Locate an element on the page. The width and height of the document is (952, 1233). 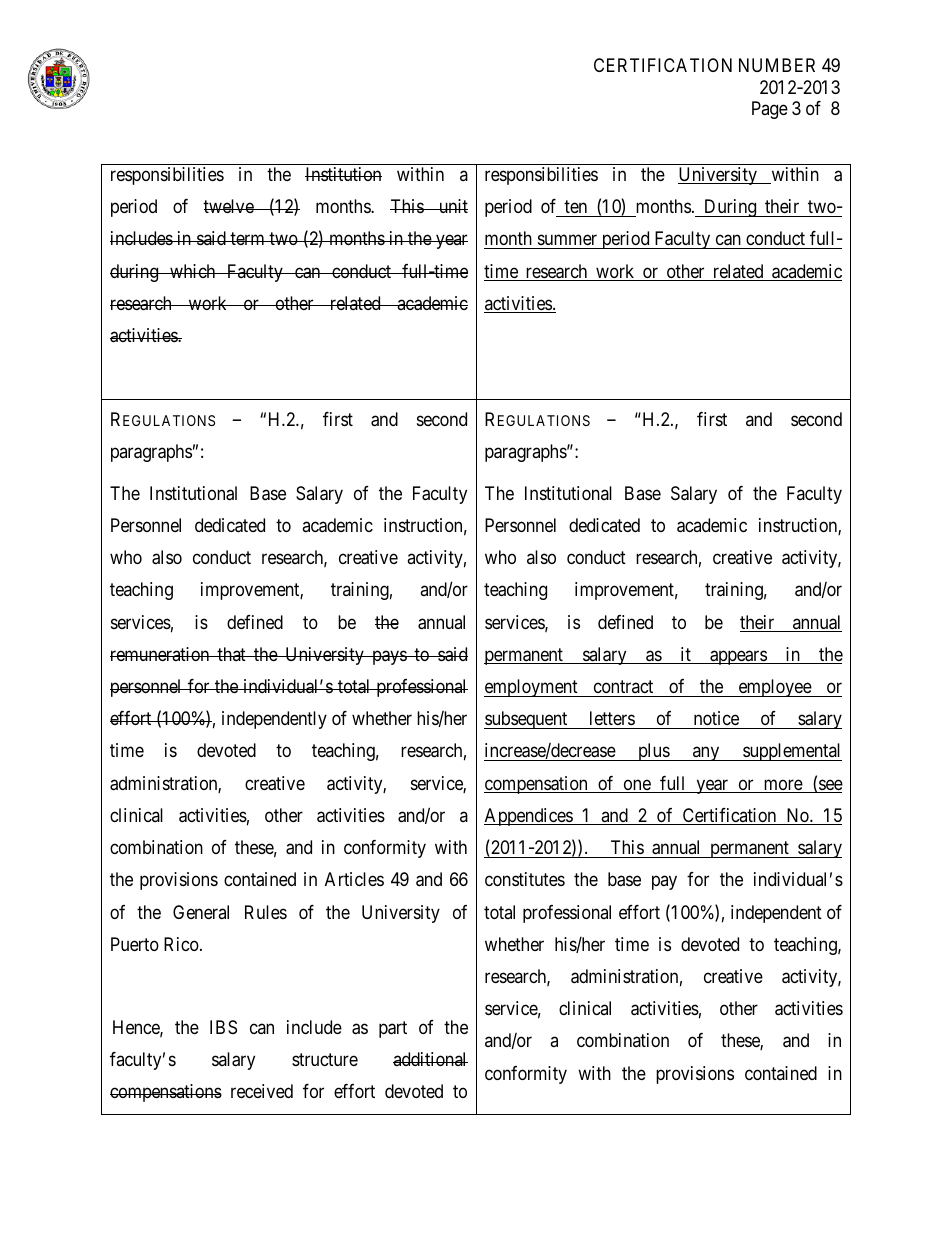
constitutes is located at coordinates (525, 879).
